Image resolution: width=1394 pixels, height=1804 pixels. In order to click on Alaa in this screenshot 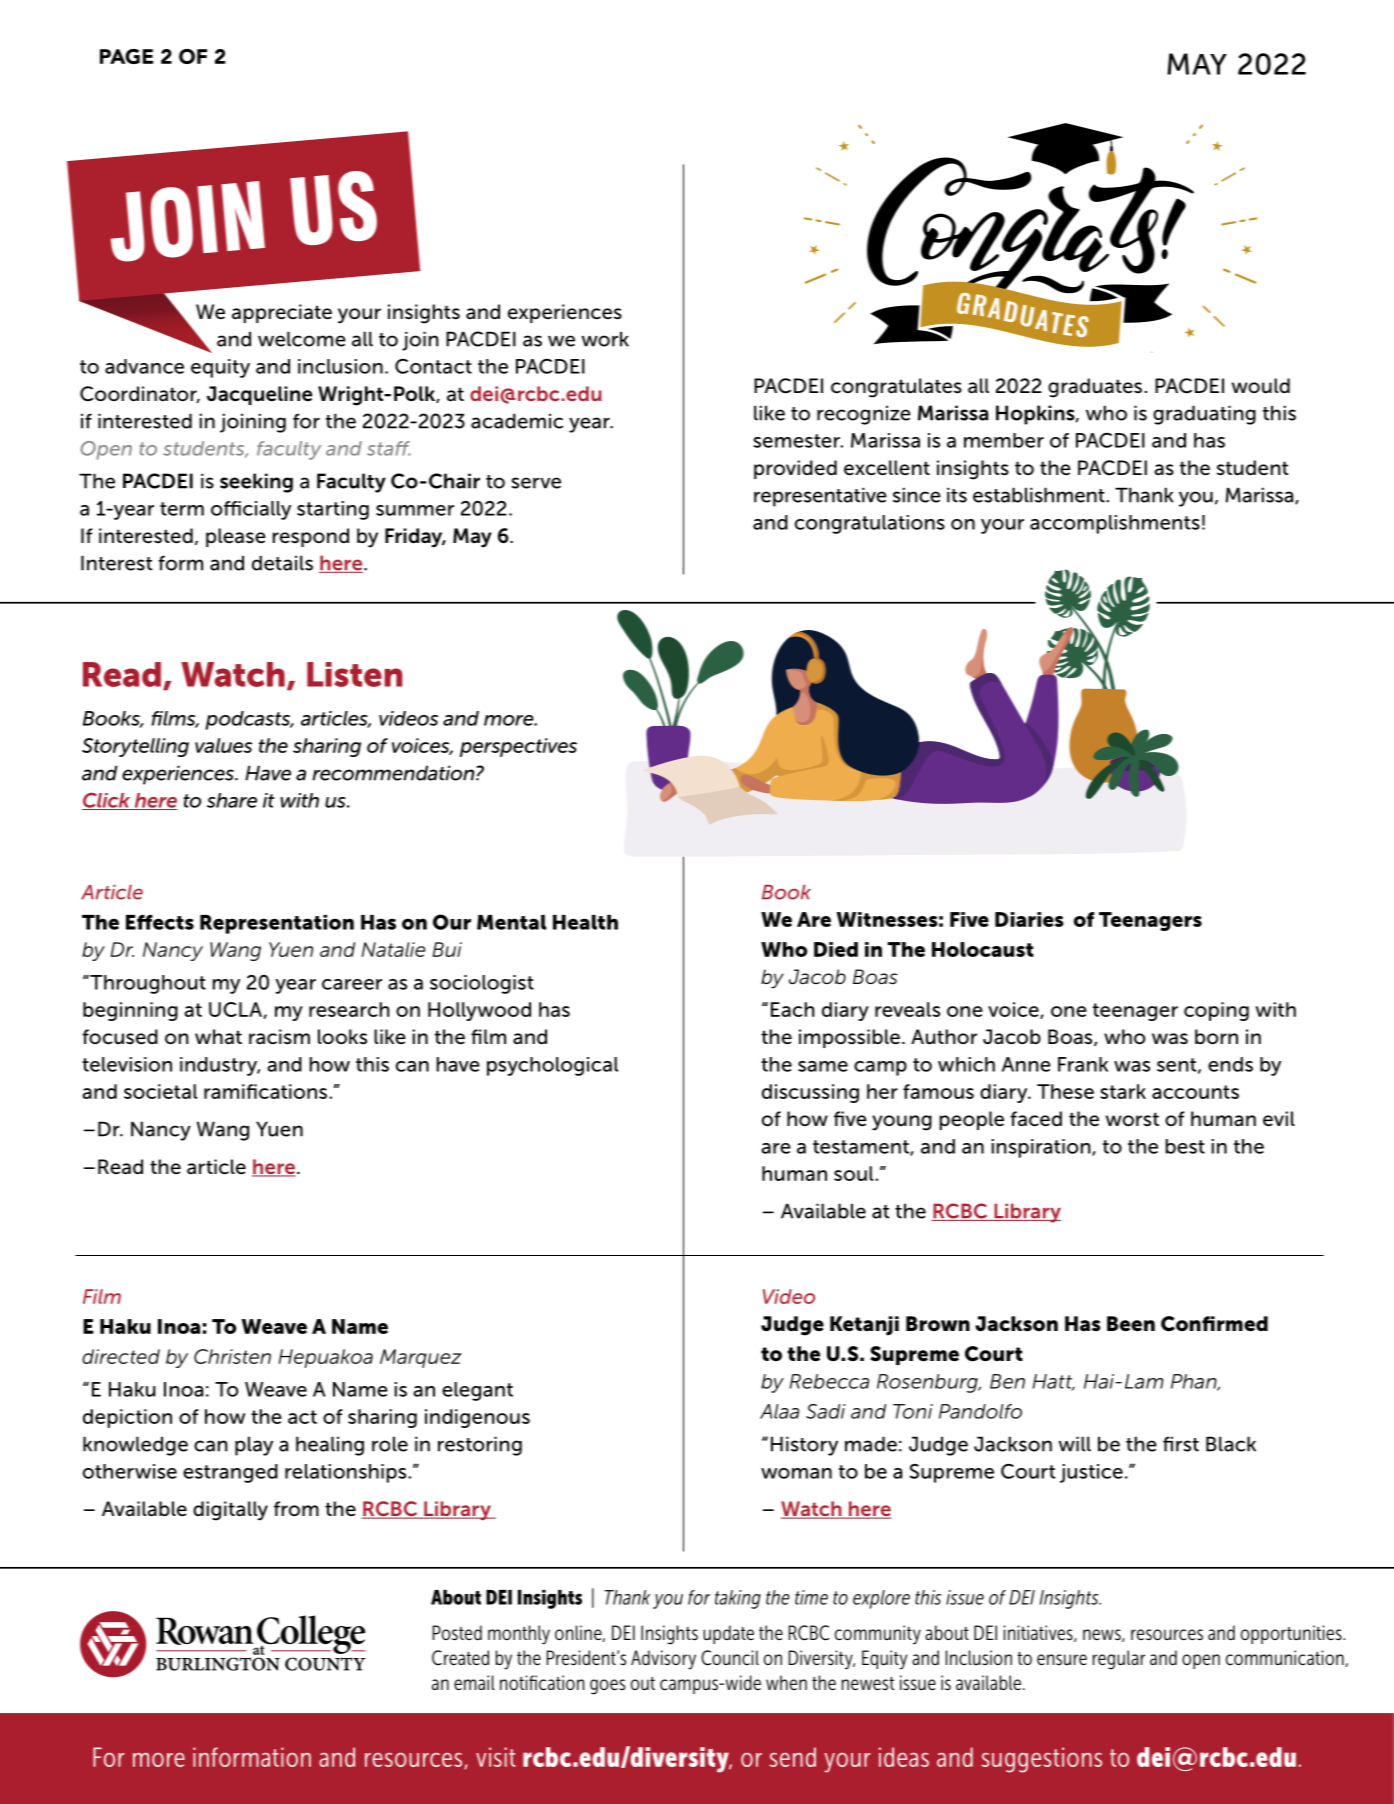, I will do `click(779, 1411)`.
